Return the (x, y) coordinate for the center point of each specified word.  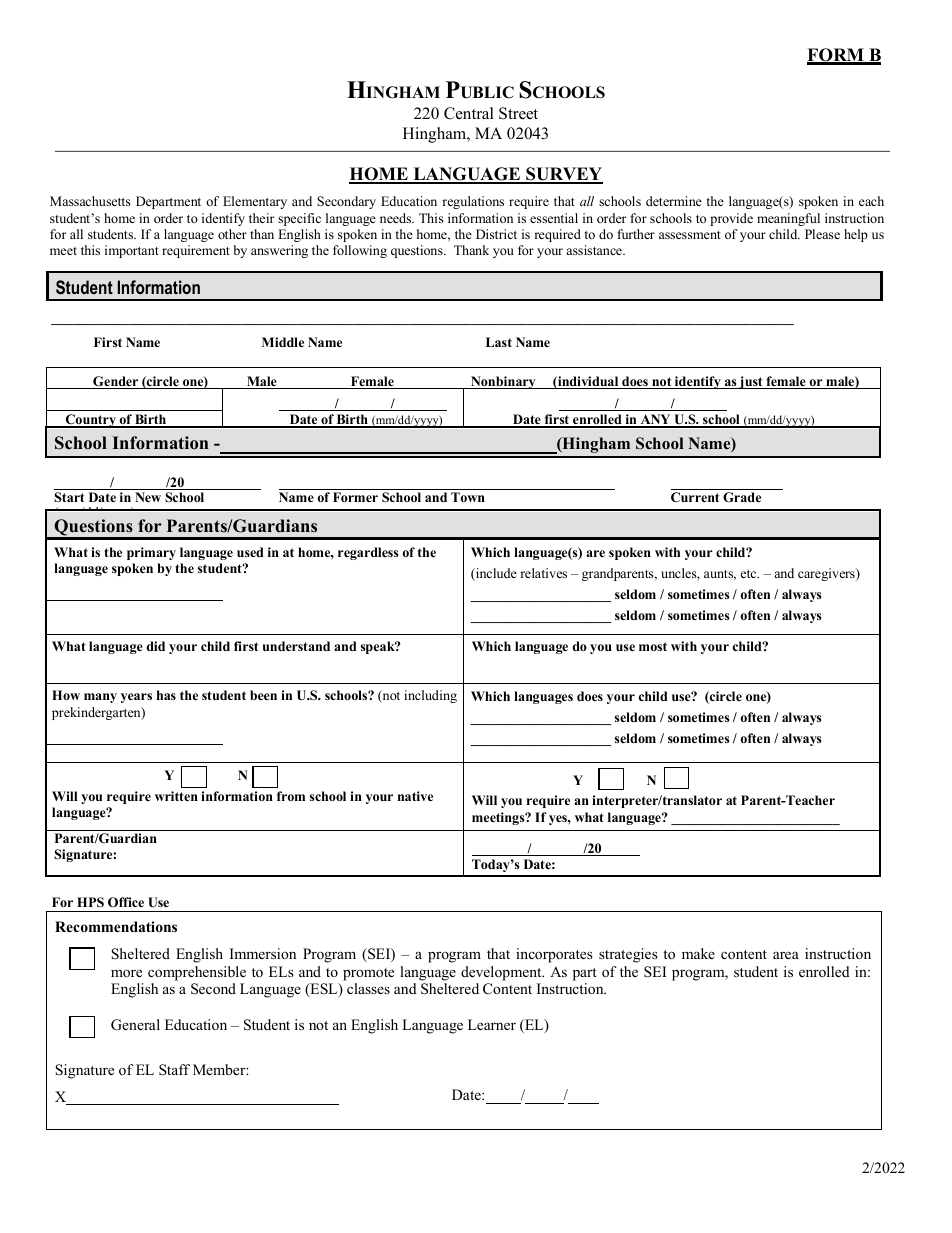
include (495, 574)
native (415, 796)
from (291, 796)
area (786, 955)
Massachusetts (90, 201)
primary (151, 553)
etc (750, 574)
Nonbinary (503, 382)
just (751, 382)
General (135, 1025)
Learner (492, 1024)
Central (469, 113)
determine (674, 201)
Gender (116, 382)
